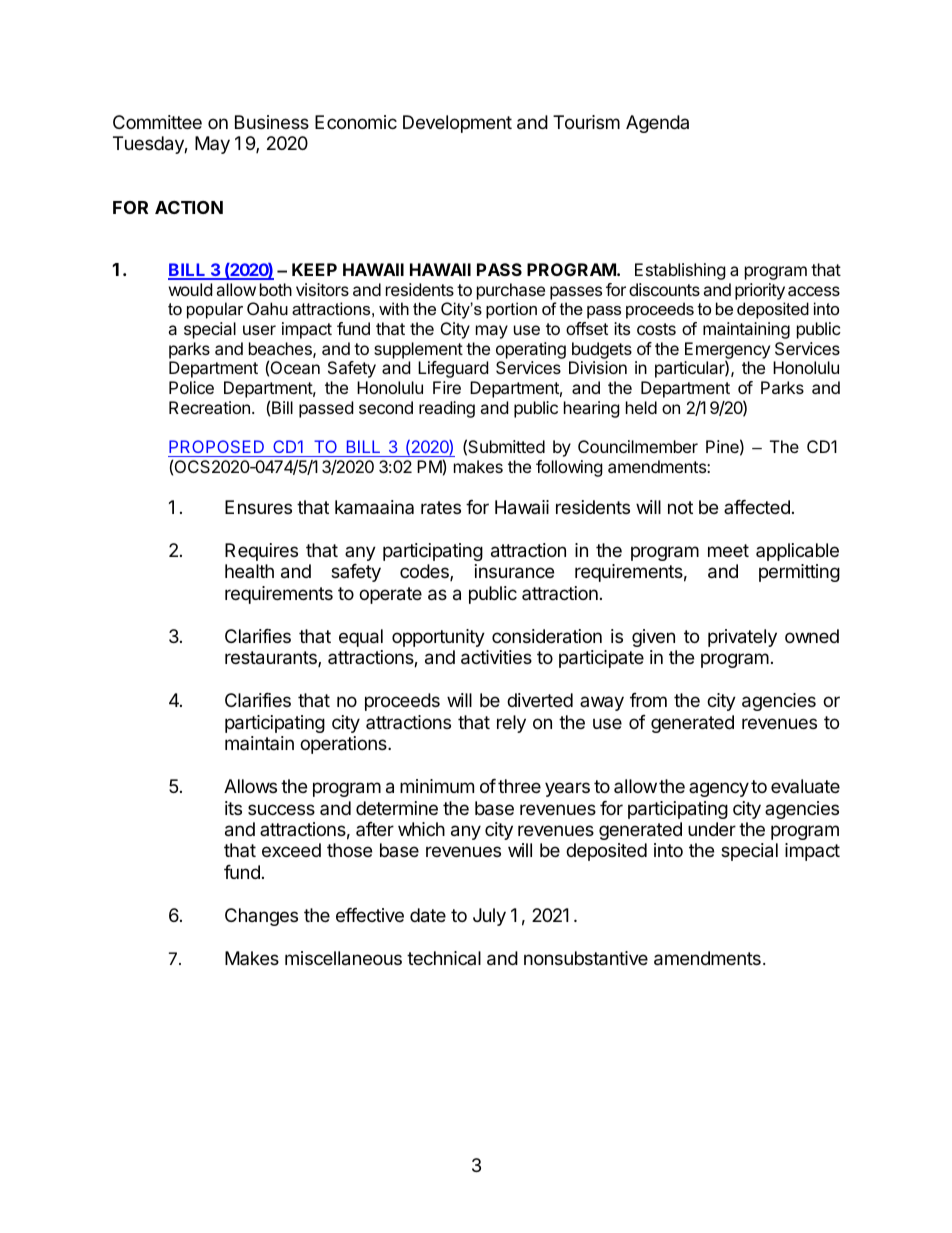 This page has height=1233, width=952. Describe the element at coordinates (457, 124) in the page. I see `Development` at that location.
